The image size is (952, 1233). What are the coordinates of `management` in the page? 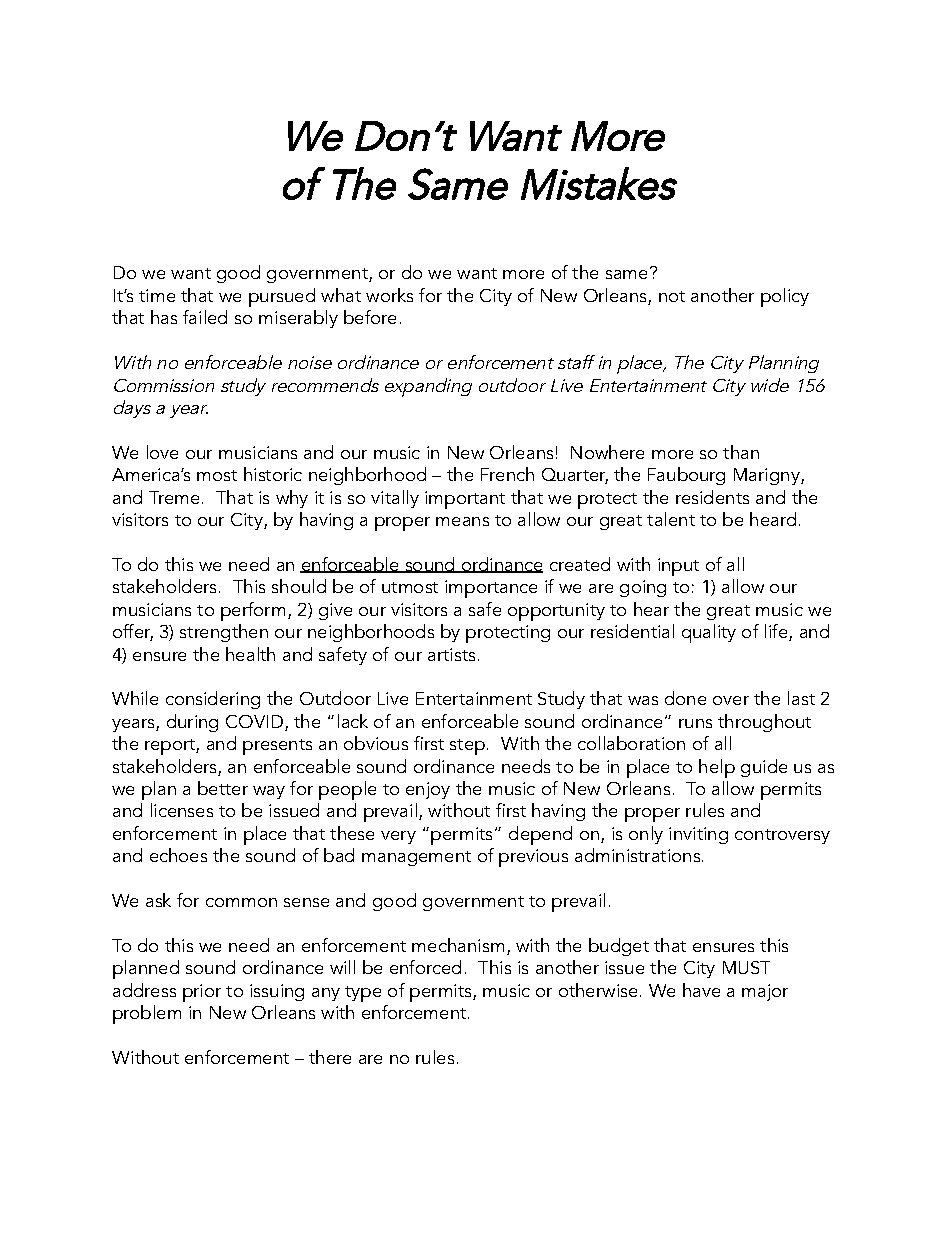 It's located at (416, 858).
